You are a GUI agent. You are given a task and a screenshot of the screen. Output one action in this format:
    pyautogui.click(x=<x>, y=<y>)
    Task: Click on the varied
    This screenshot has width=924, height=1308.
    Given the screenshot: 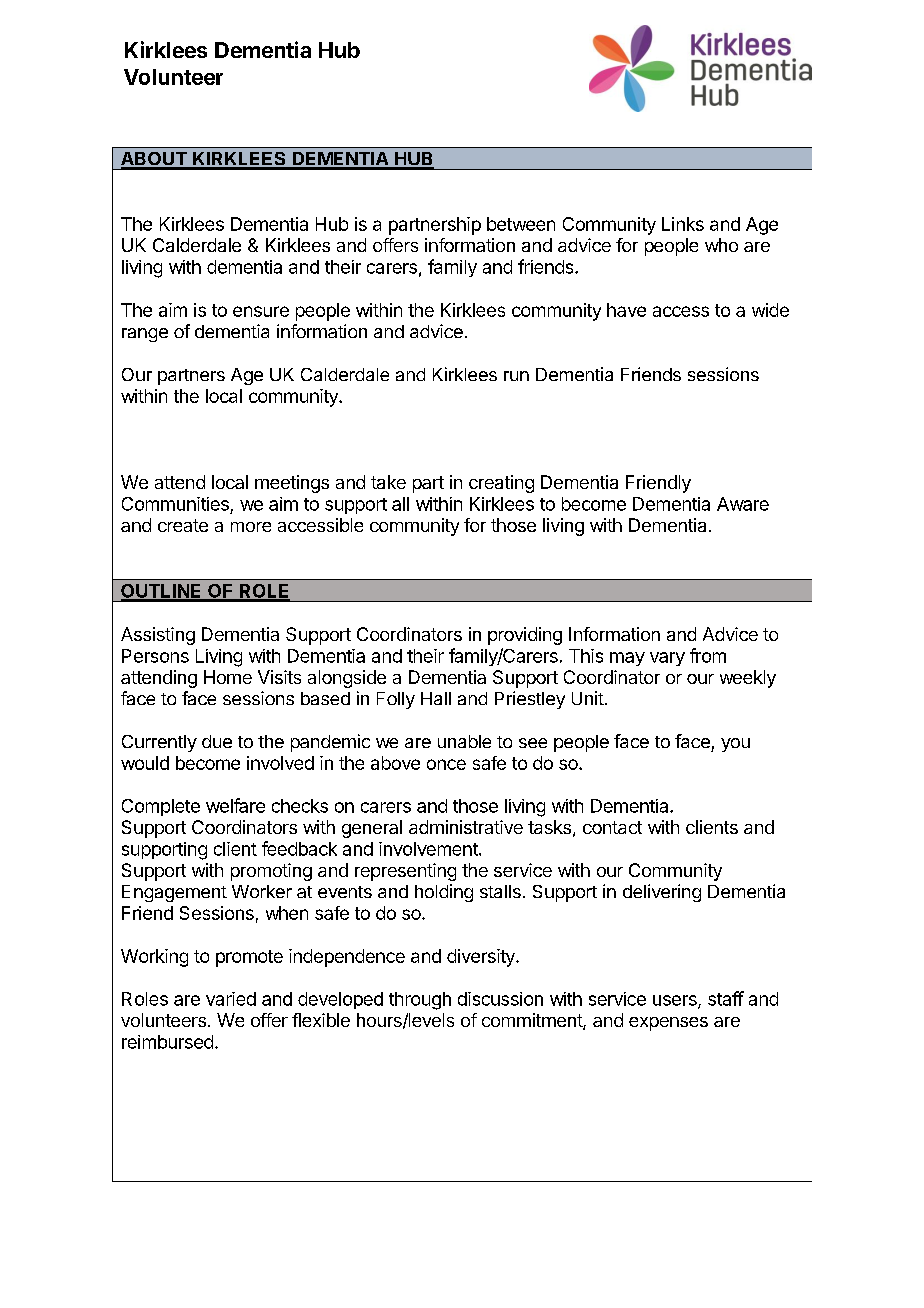 What is the action you would take?
    pyautogui.click(x=231, y=999)
